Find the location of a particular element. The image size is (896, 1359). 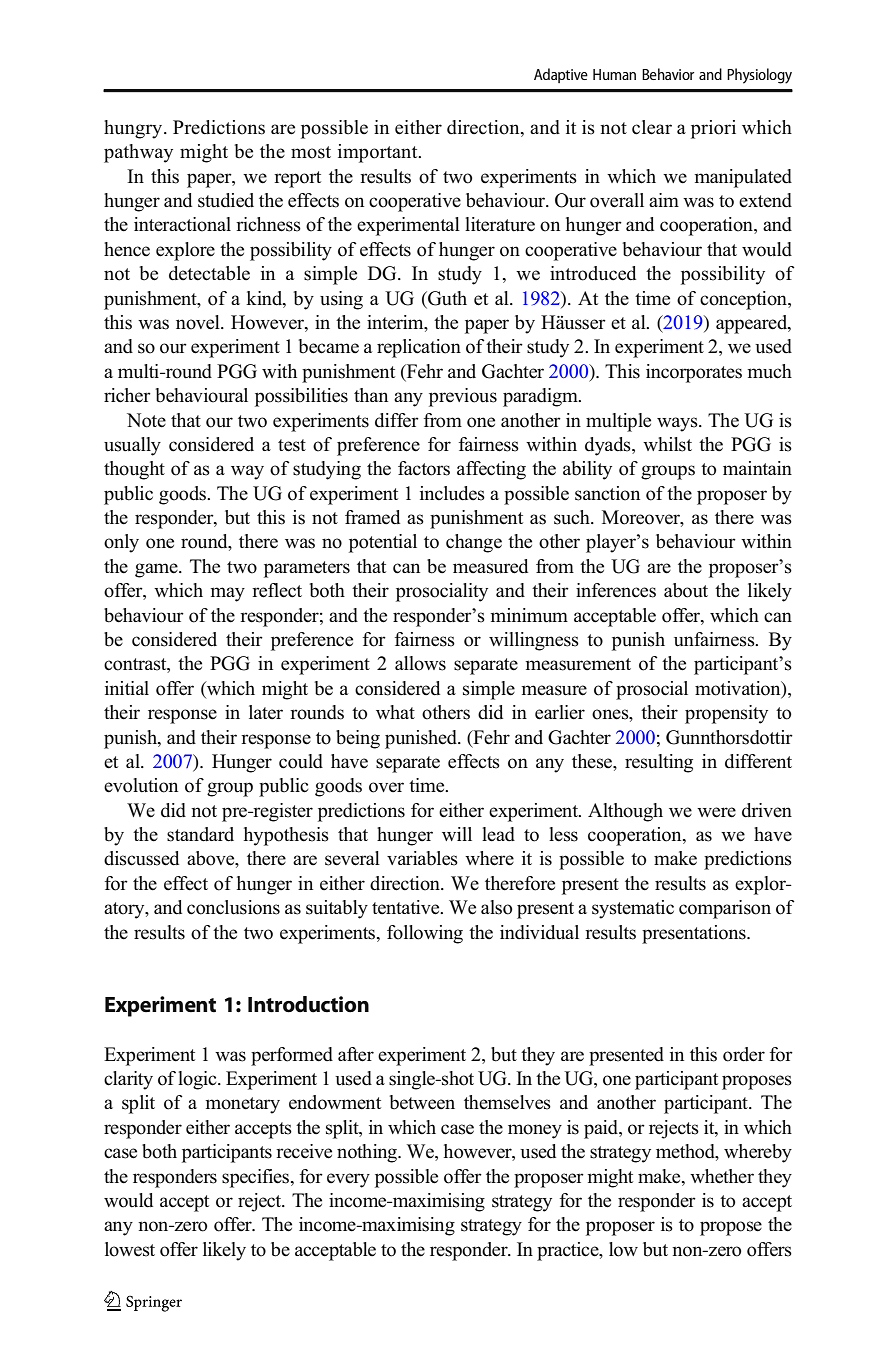

initial is located at coordinates (127, 688).
